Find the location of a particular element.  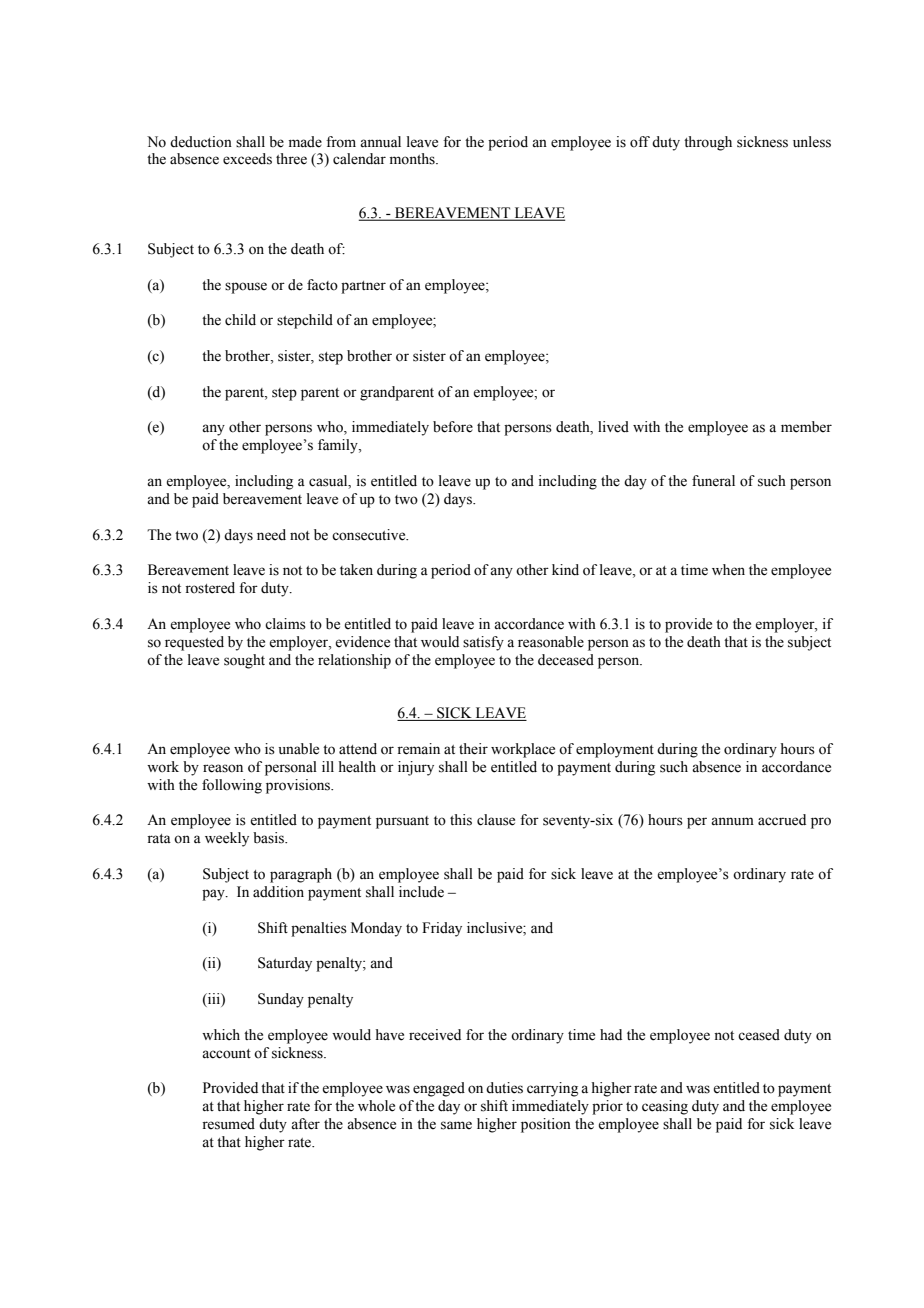

months is located at coordinates (413, 159).
